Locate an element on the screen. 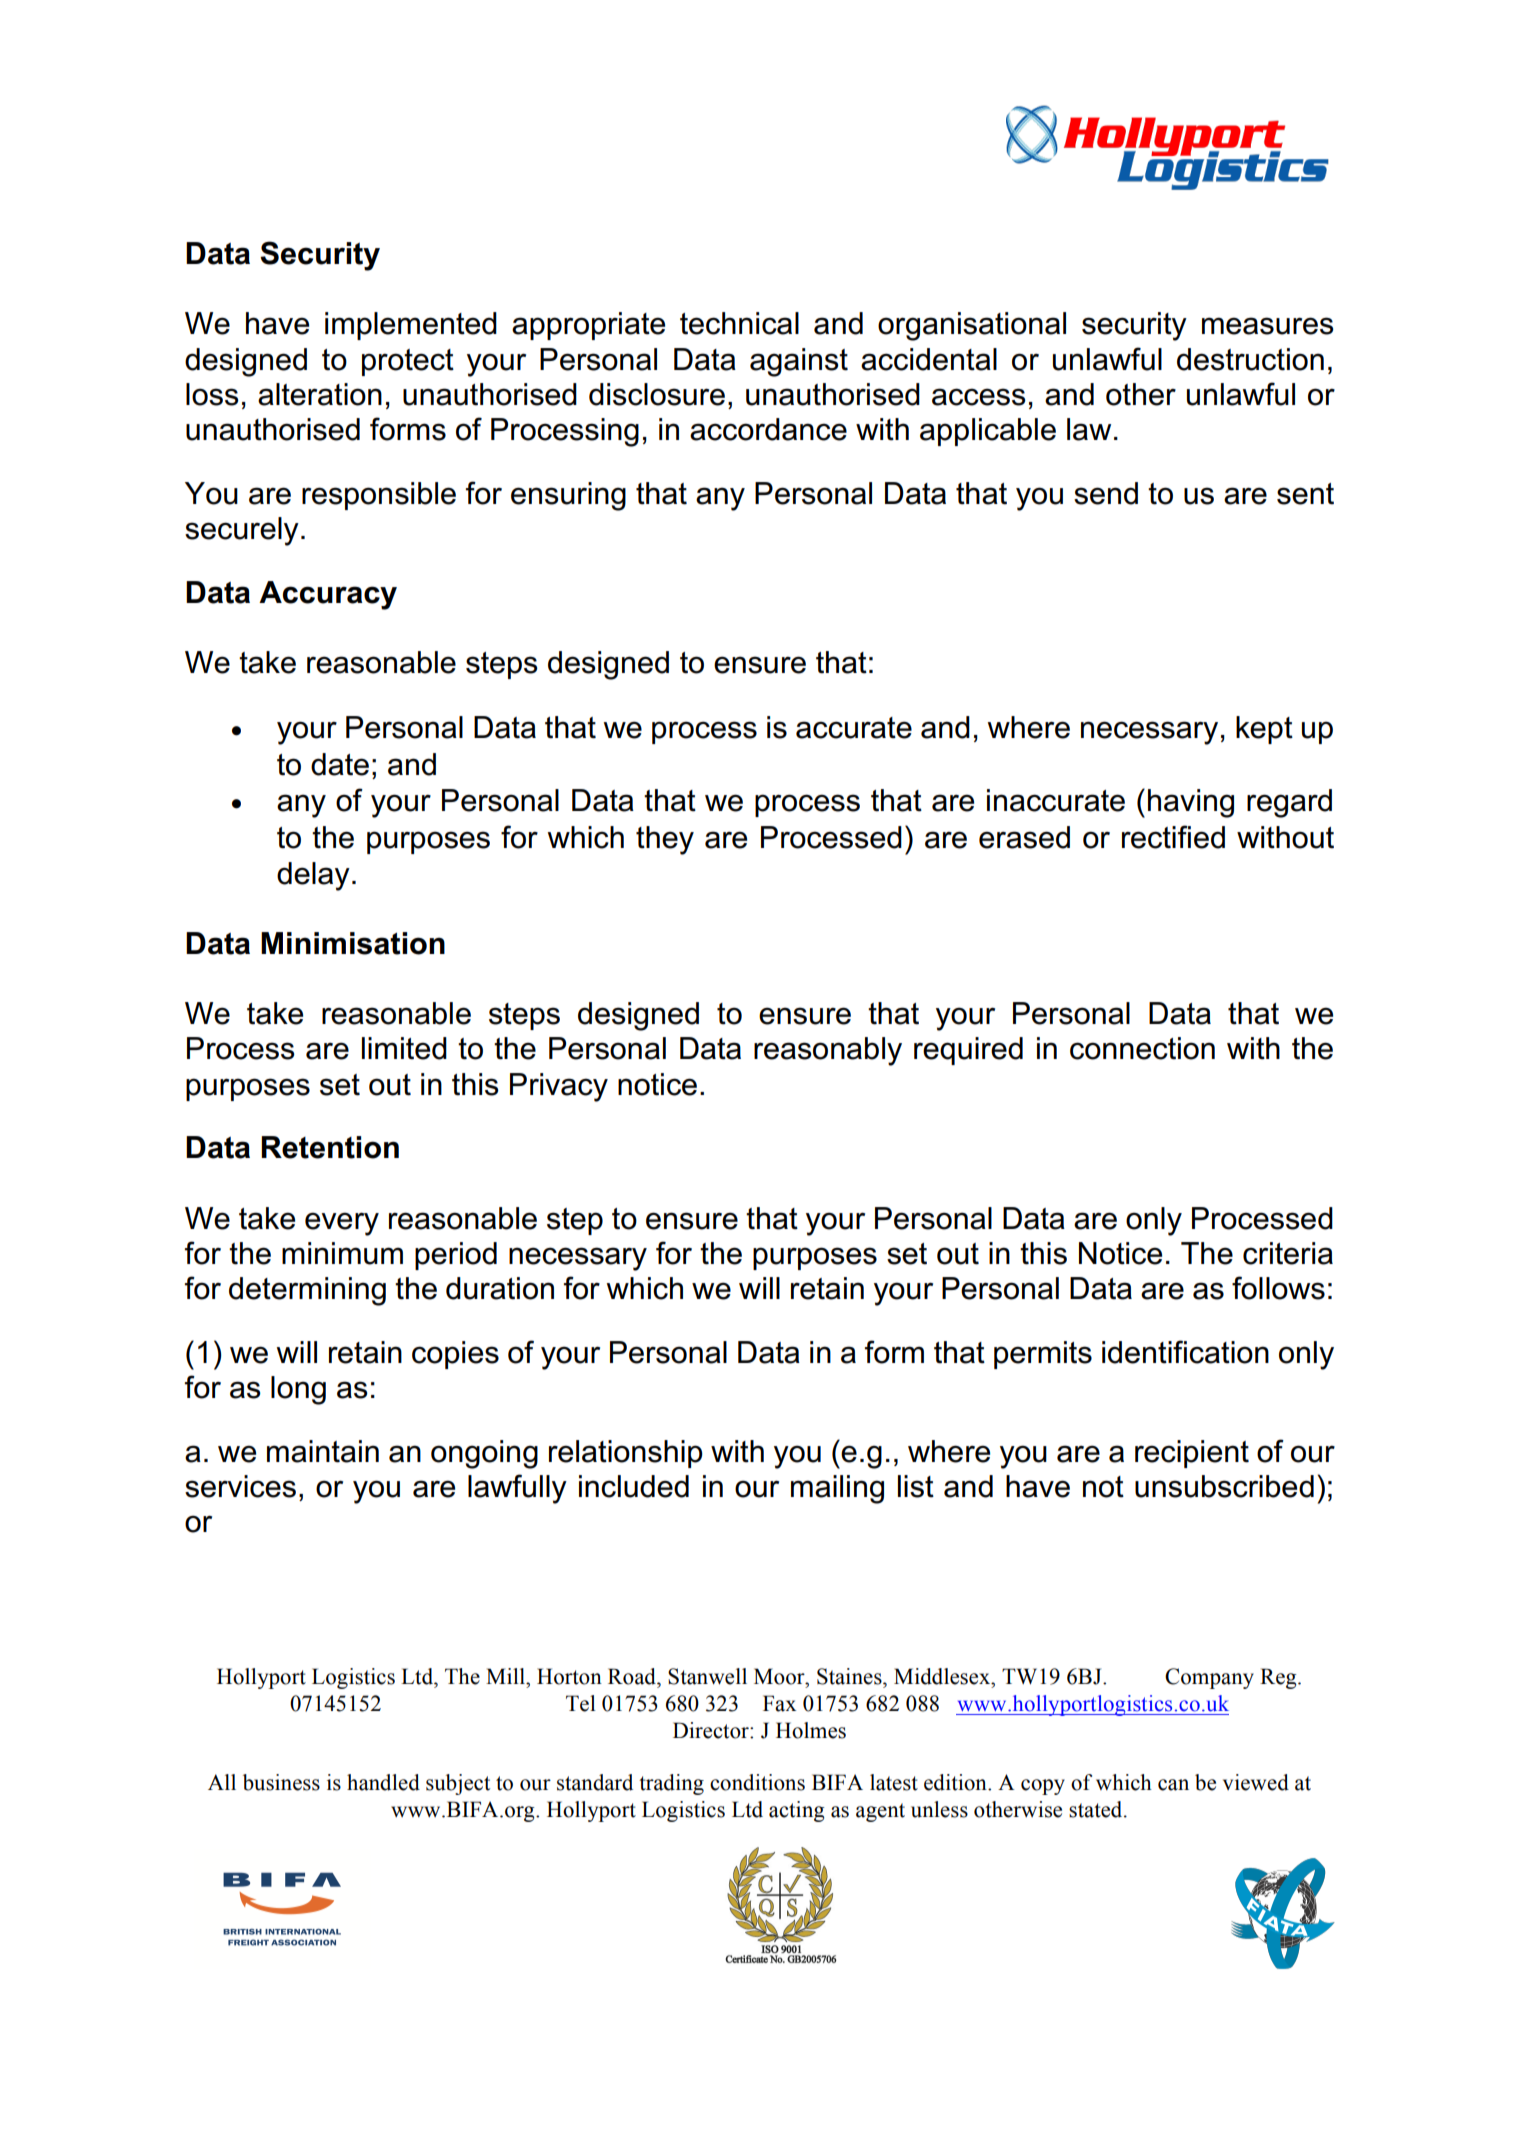  handled is located at coordinates (383, 1782).
